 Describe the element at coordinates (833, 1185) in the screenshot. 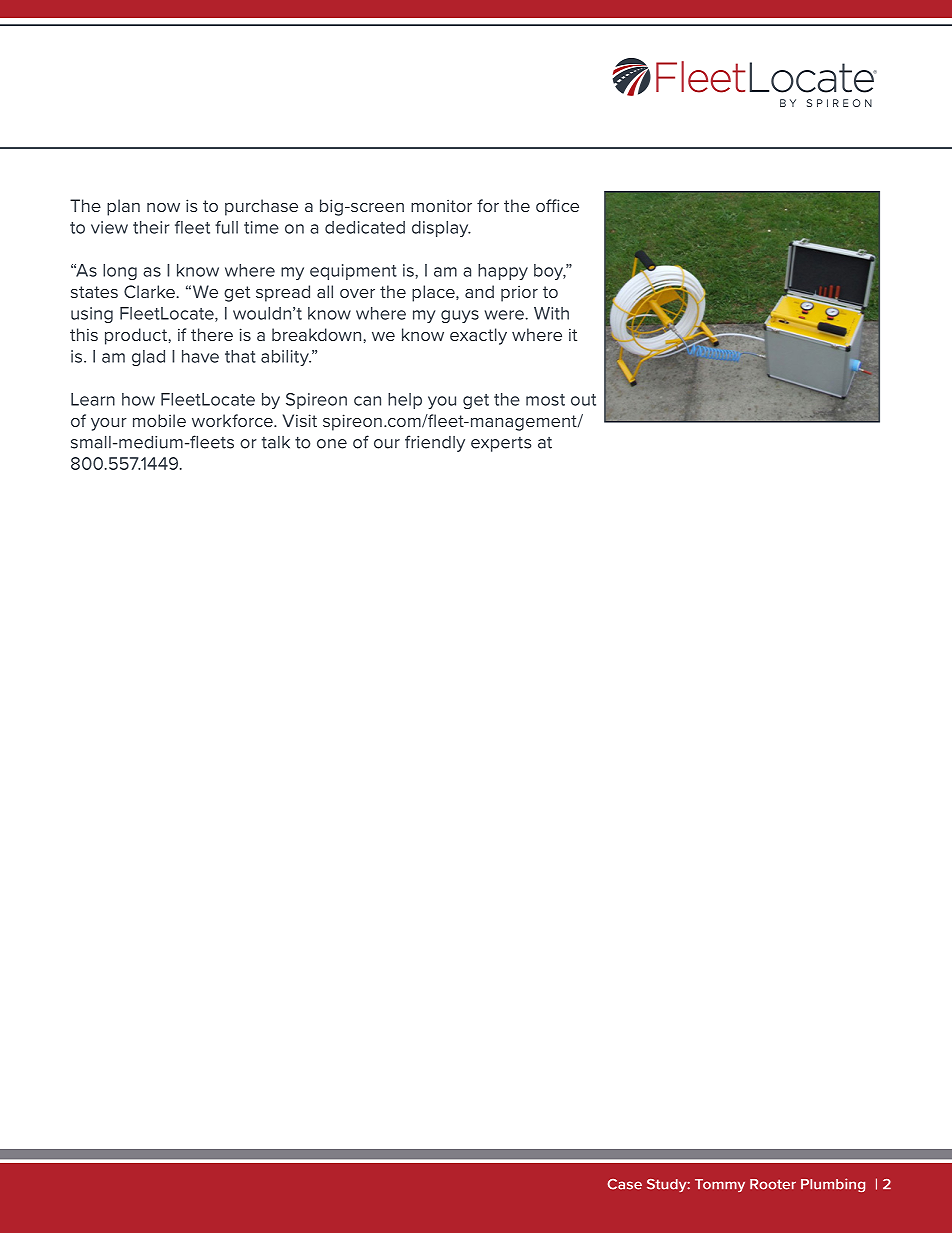

I see `Plumbing` at that location.
